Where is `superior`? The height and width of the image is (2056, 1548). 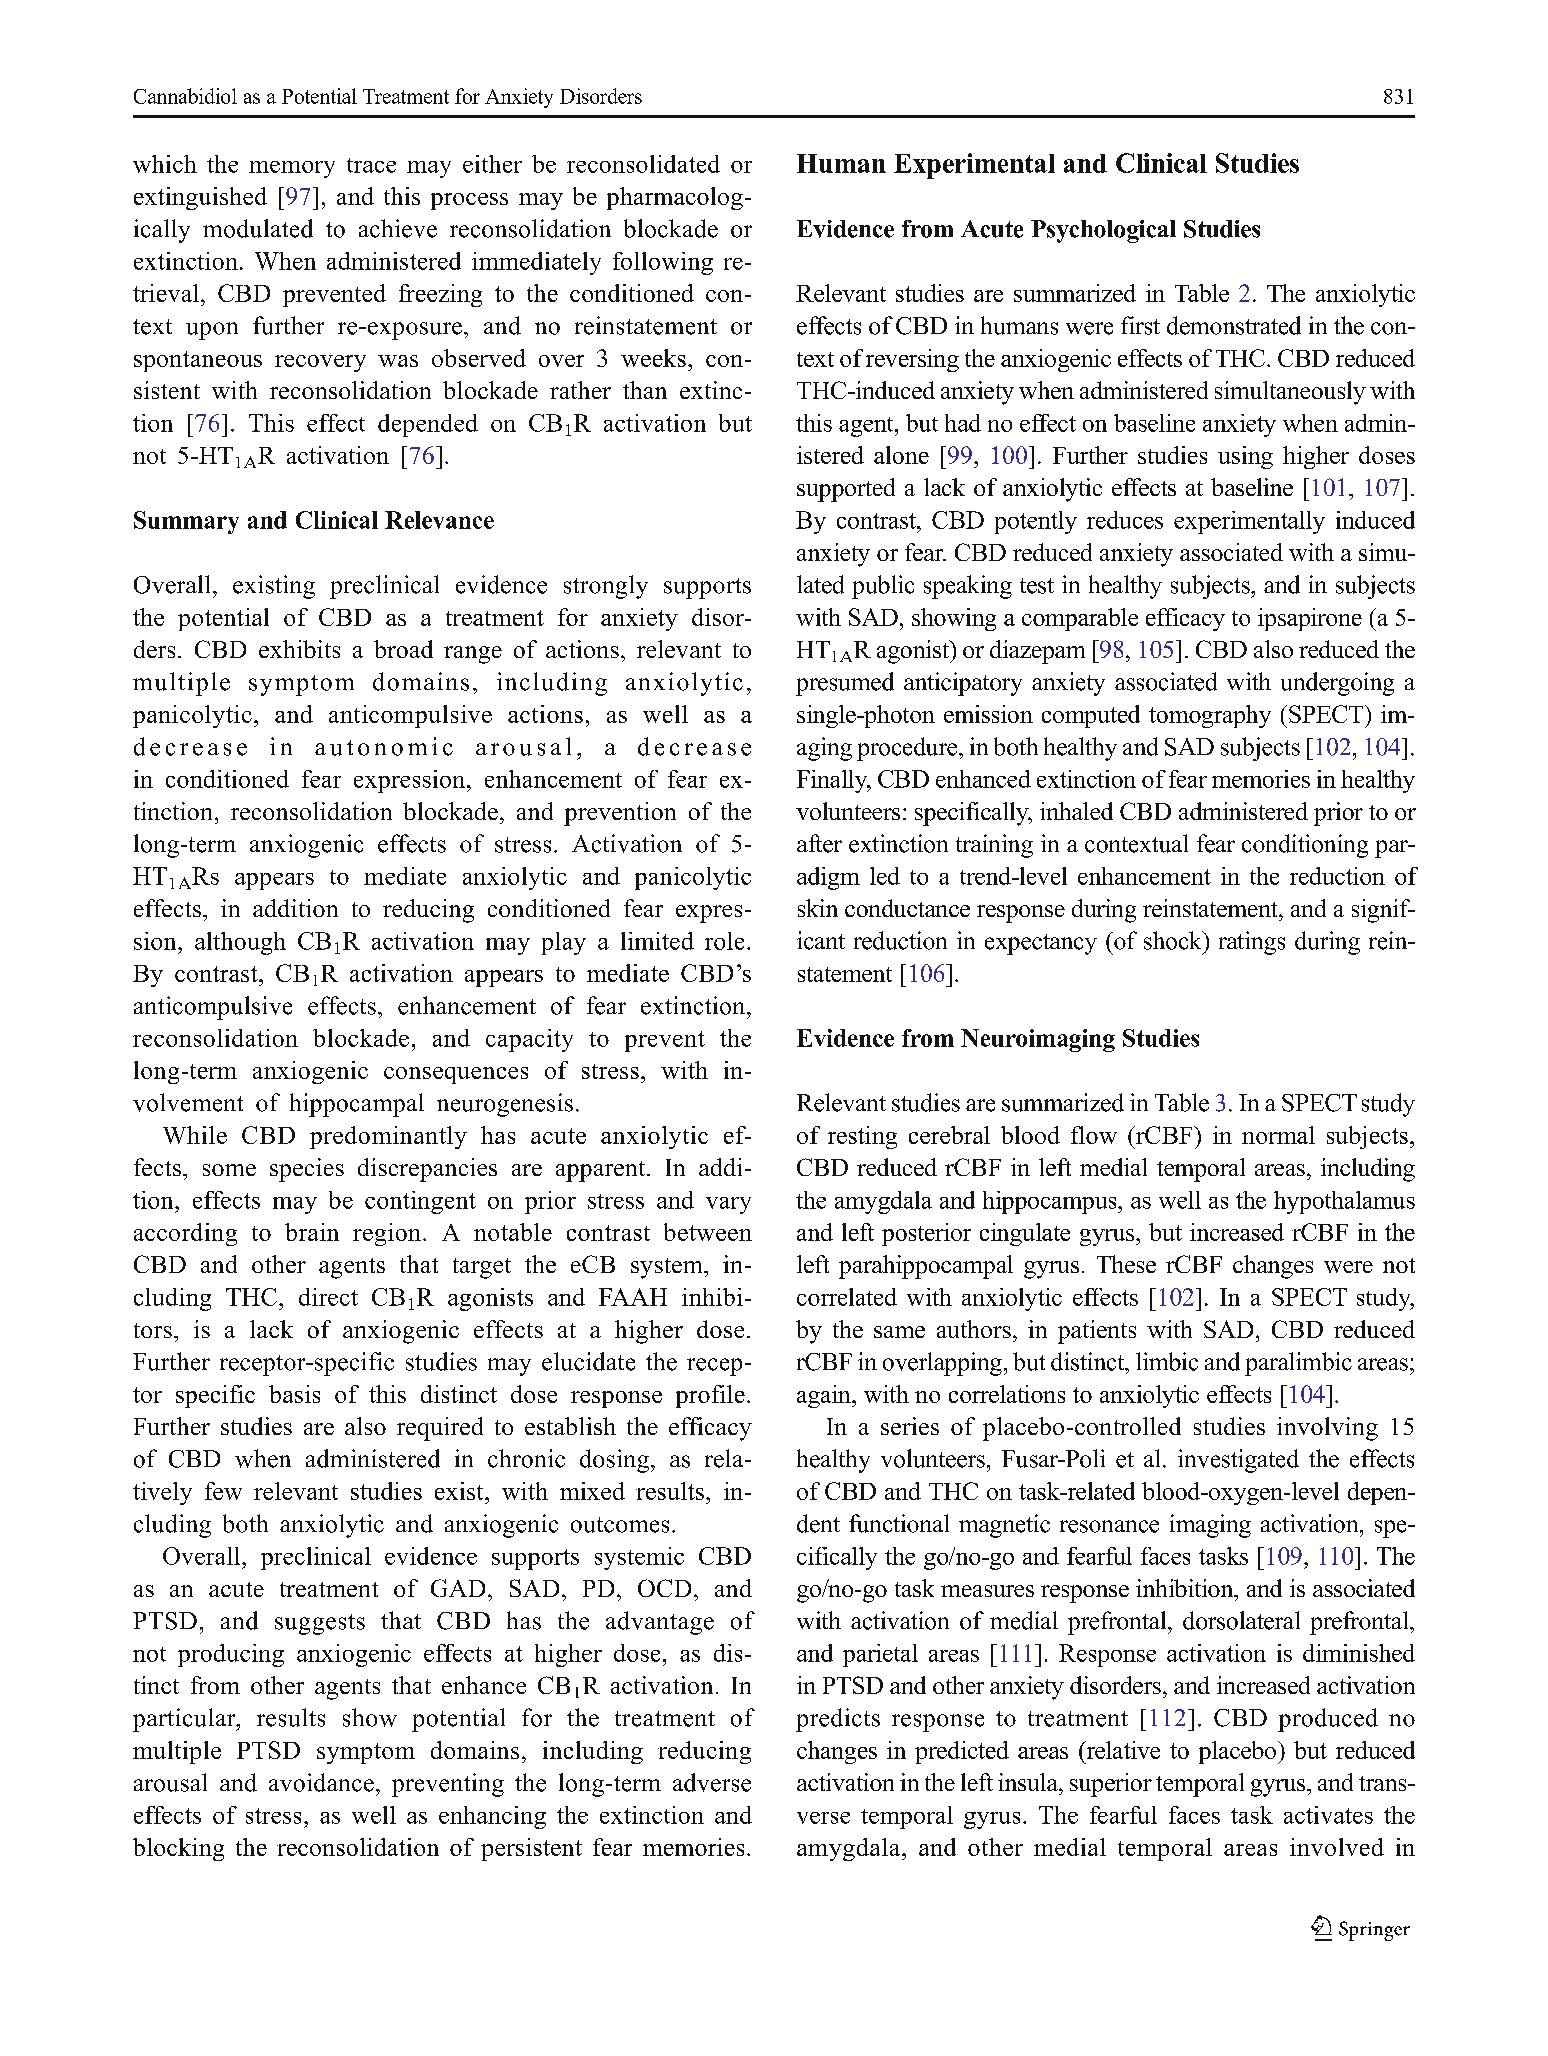
superior is located at coordinates (1111, 1785).
